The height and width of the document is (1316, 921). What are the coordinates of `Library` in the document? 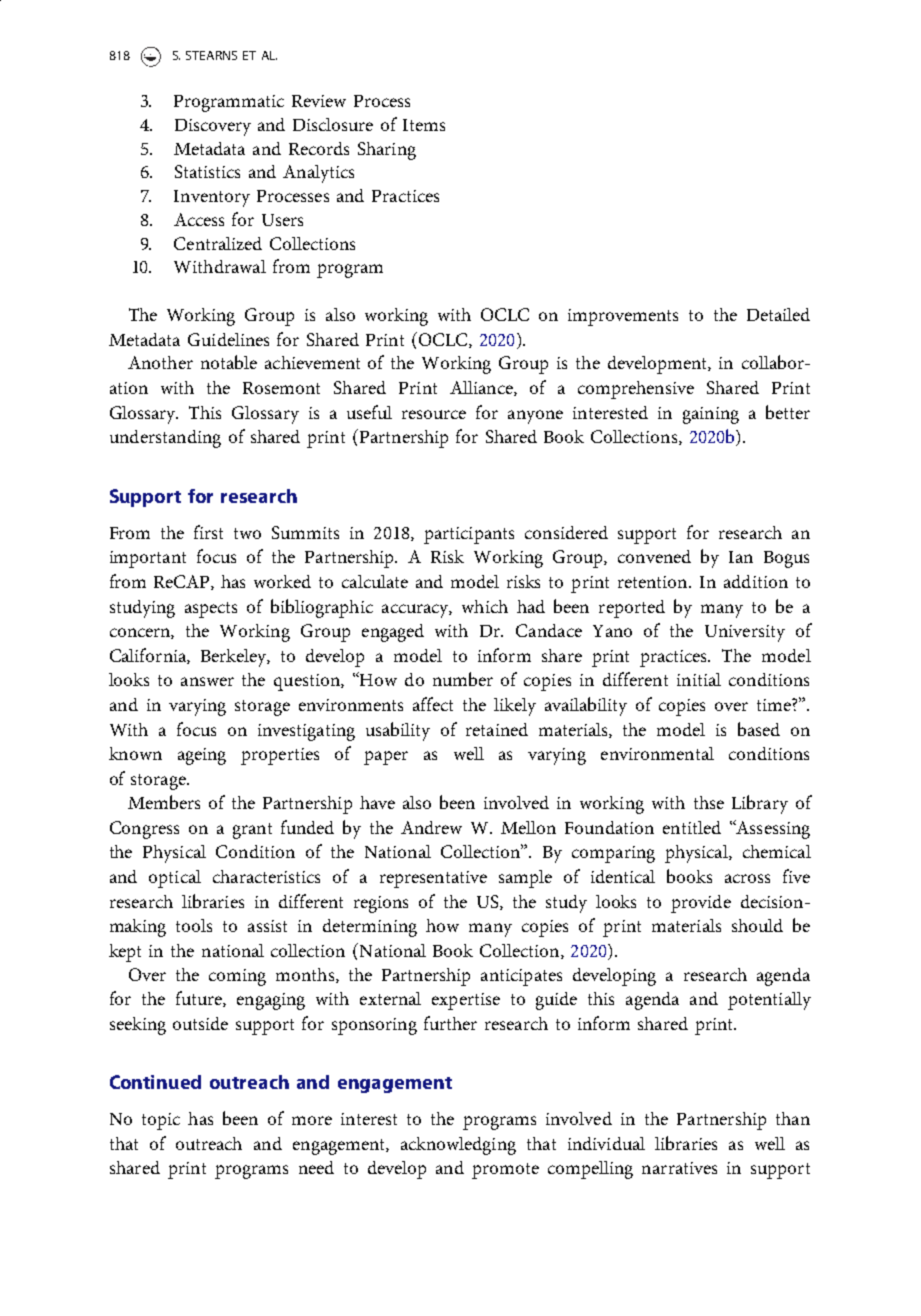 It's located at (760, 804).
